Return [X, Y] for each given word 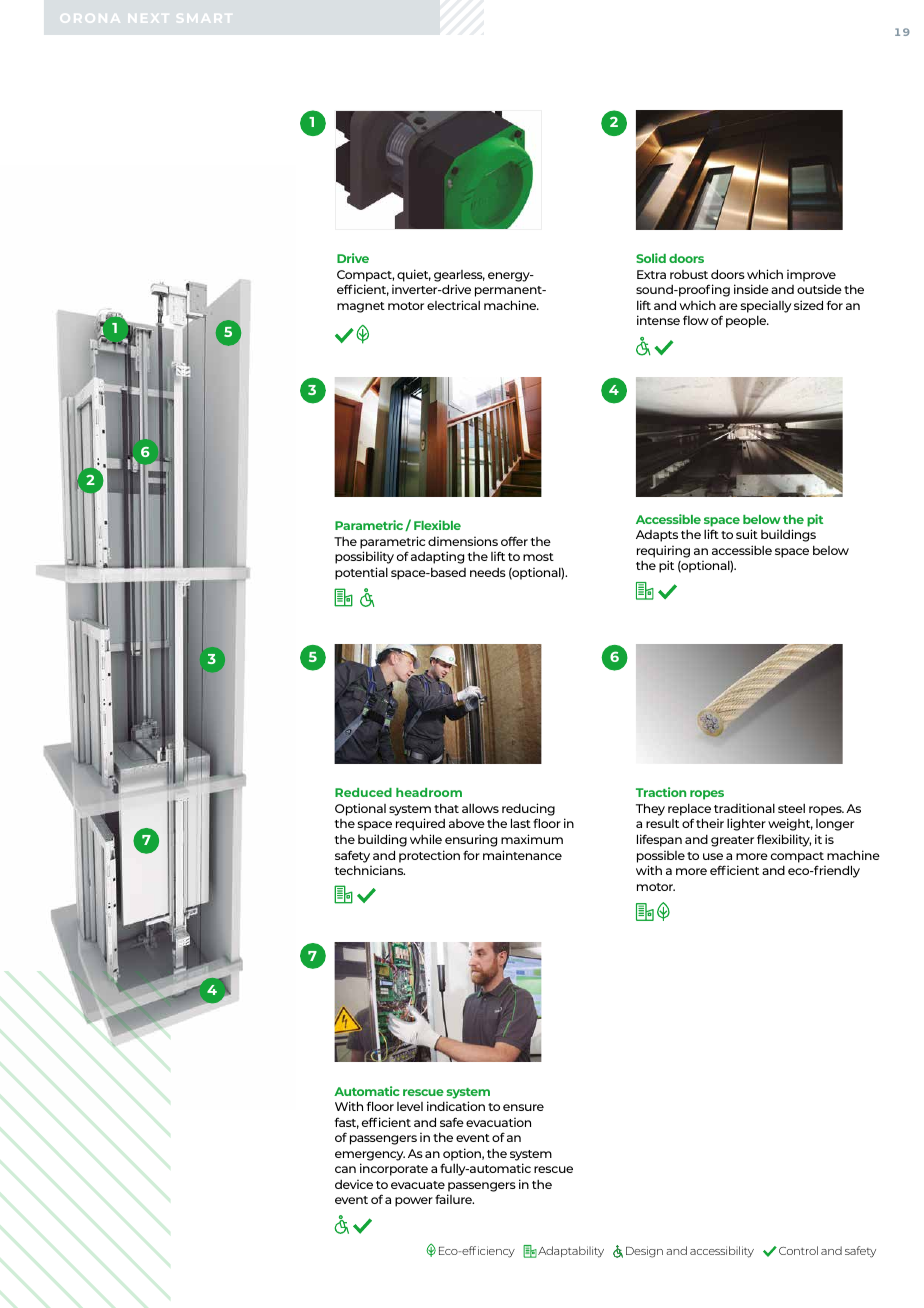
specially [766, 306]
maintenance [522, 855]
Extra [651, 274]
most [538, 557]
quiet [414, 275]
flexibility [784, 840]
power [414, 1202]
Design [644, 1252]
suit [747, 534]
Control [798, 1250]
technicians [370, 870]
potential [361, 573]
